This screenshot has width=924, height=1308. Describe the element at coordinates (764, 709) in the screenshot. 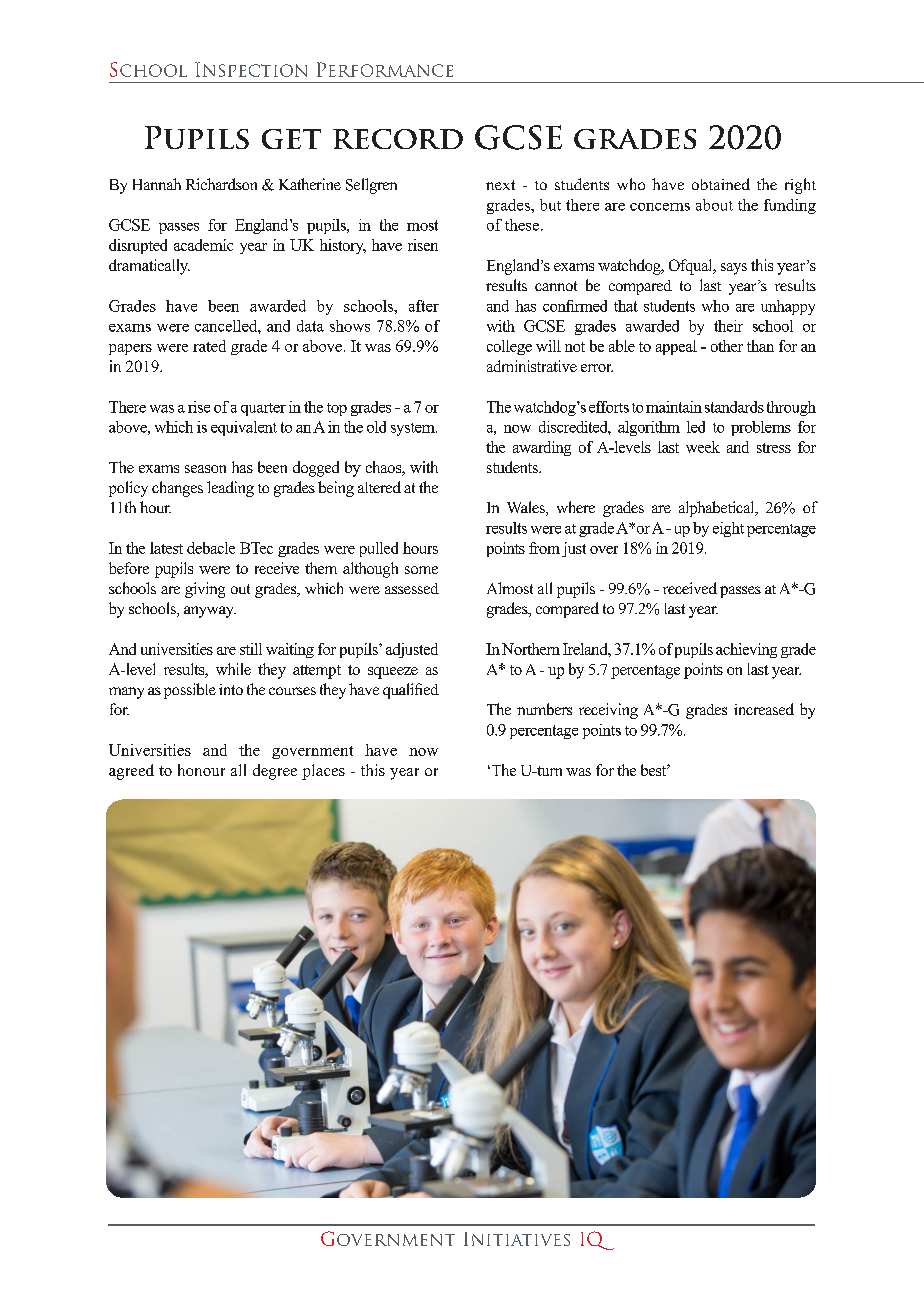

I see `increased` at that location.
